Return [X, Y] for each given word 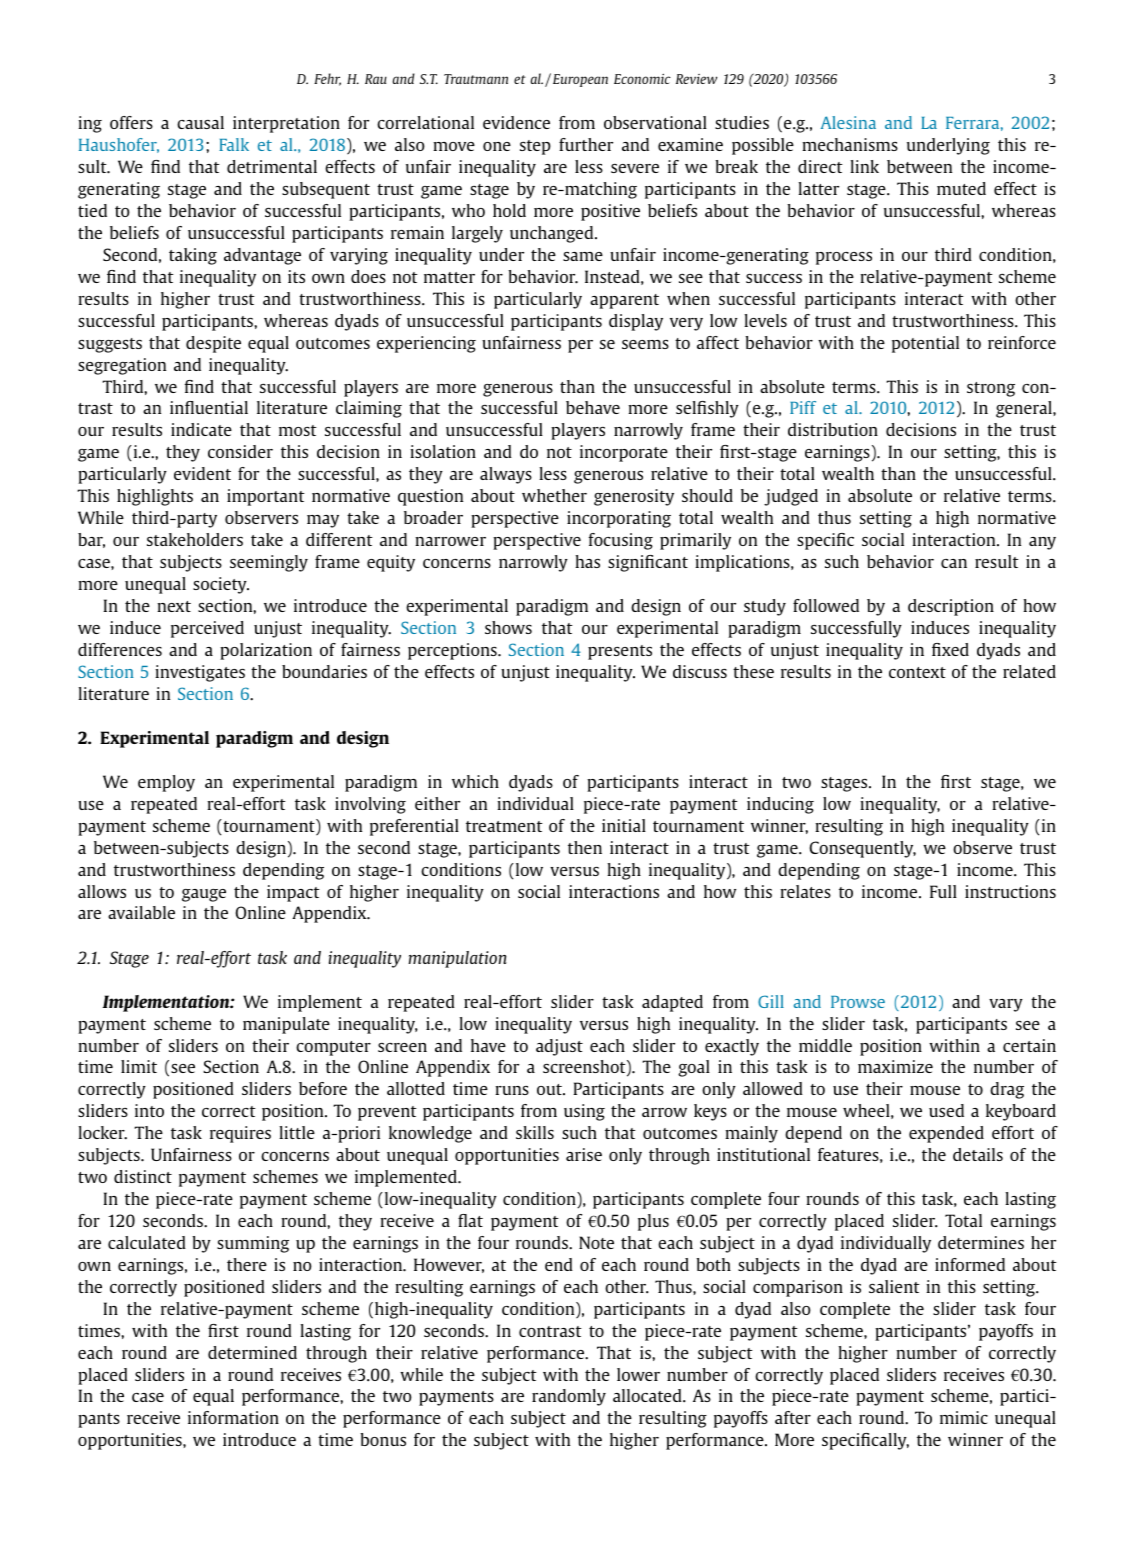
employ [166, 783]
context [917, 672]
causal [200, 122]
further [586, 144]
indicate [201, 429]
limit [139, 1066]
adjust [559, 1047]
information [233, 1417]
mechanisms [850, 144]
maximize [895, 1066]
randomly [569, 1397]
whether [554, 495]
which [475, 781]
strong [991, 389]
